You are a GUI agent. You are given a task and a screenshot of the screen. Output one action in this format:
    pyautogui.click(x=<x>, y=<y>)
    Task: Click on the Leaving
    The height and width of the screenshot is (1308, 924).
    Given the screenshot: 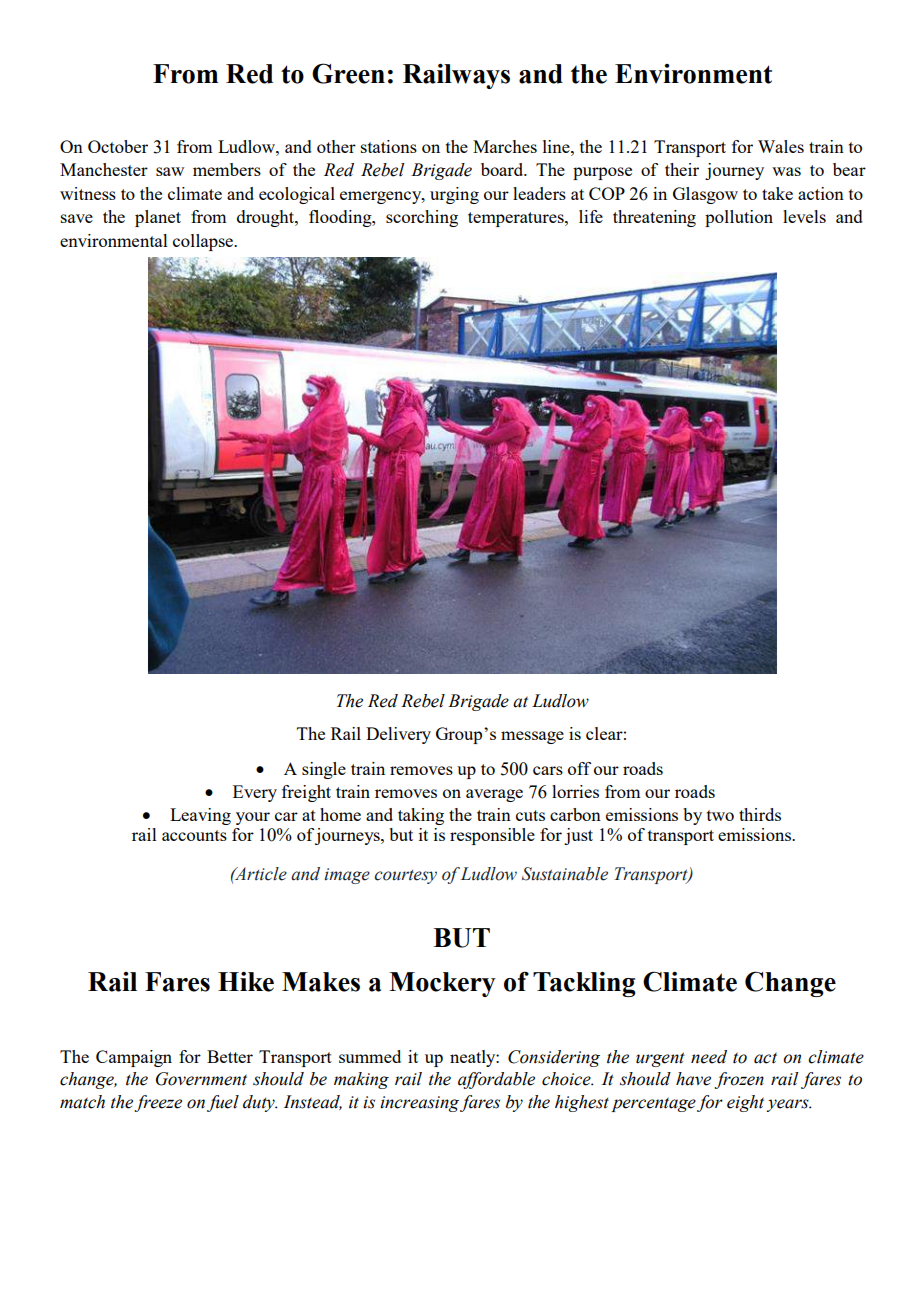 What is the action you would take?
    pyautogui.click(x=200, y=816)
